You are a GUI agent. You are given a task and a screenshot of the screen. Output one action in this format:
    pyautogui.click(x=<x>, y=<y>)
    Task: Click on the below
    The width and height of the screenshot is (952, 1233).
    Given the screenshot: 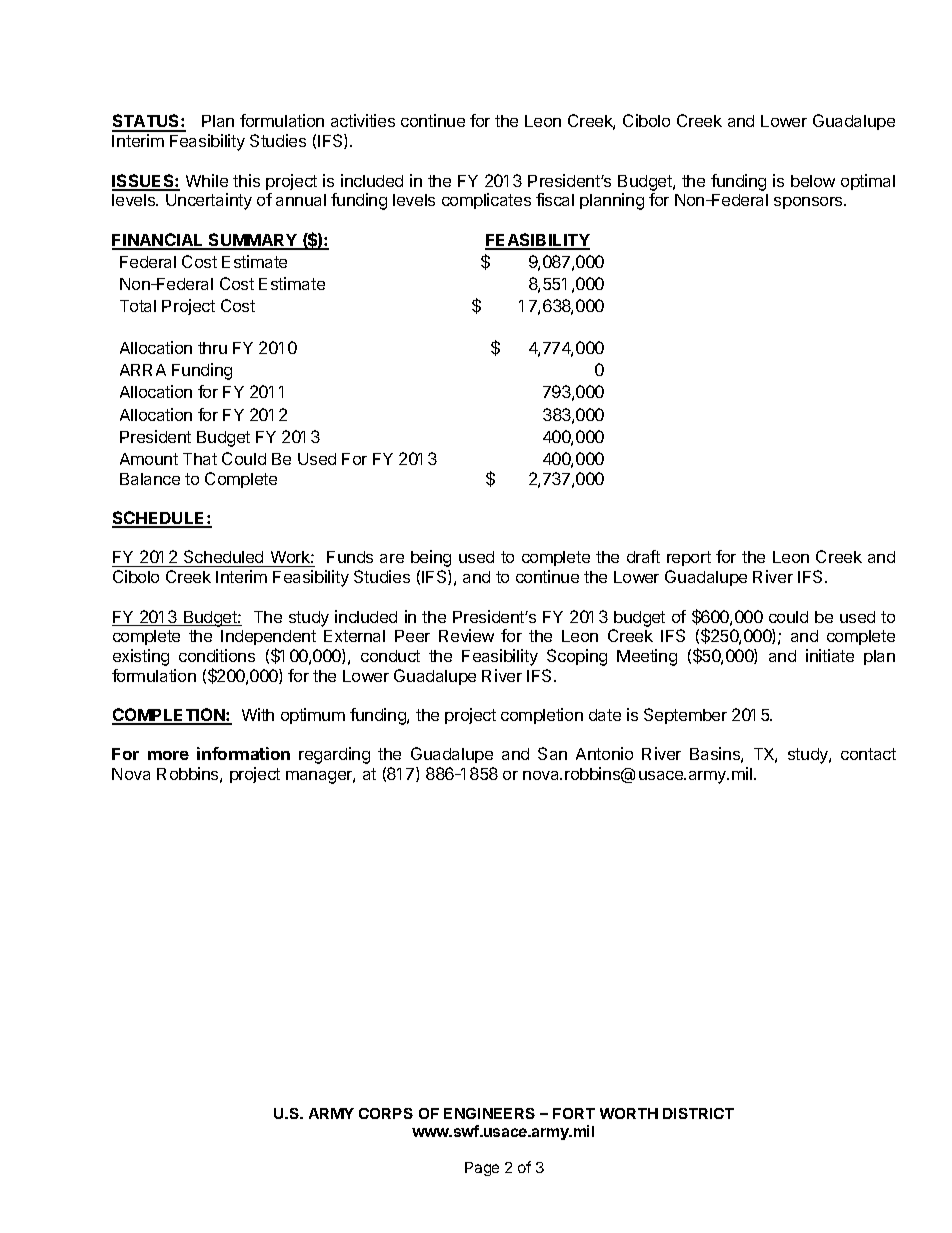 What is the action you would take?
    pyautogui.click(x=813, y=181)
